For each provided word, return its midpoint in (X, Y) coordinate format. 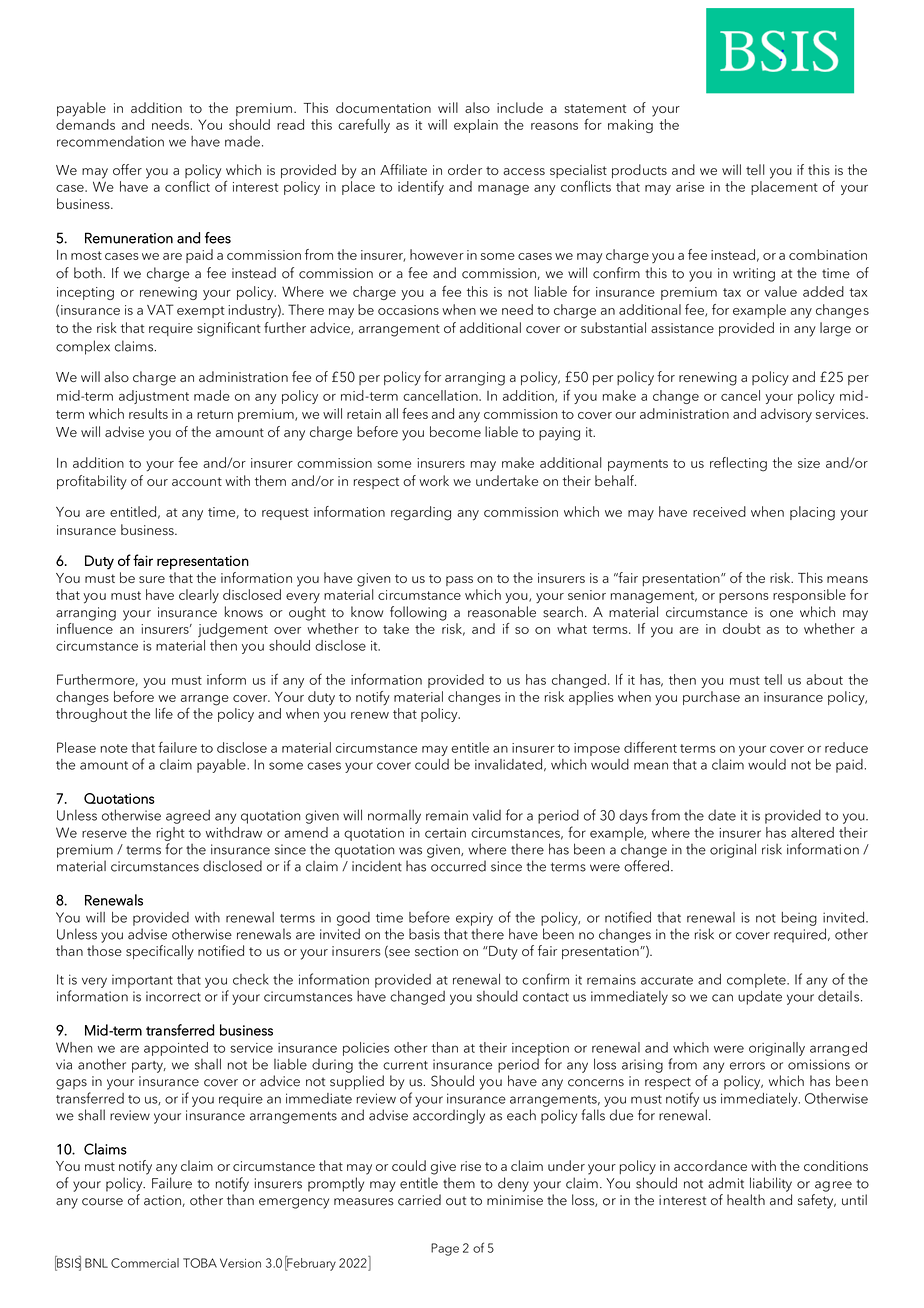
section (436, 951)
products (639, 171)
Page (445, 1249)
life (164, 713)
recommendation (110, 141)
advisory (786, 415)
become (455, 431)
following (418, 613)
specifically (160, 952)
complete (757, 981)
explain (476, 126)
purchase (711, 698)
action (163, 1201)
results (148, 413)
